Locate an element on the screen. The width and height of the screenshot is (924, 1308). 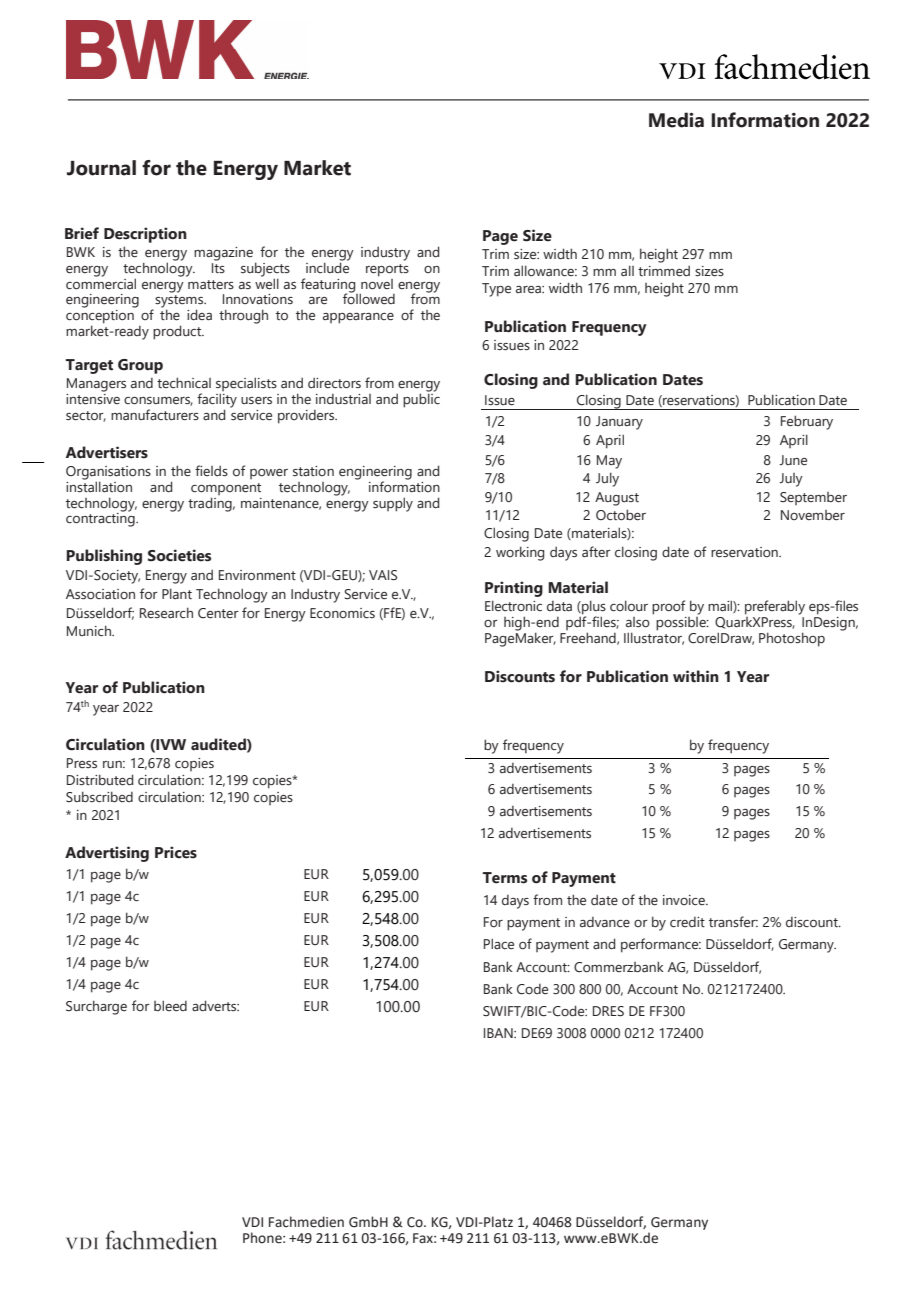
bleed is located at coordinates (170, 1005).
